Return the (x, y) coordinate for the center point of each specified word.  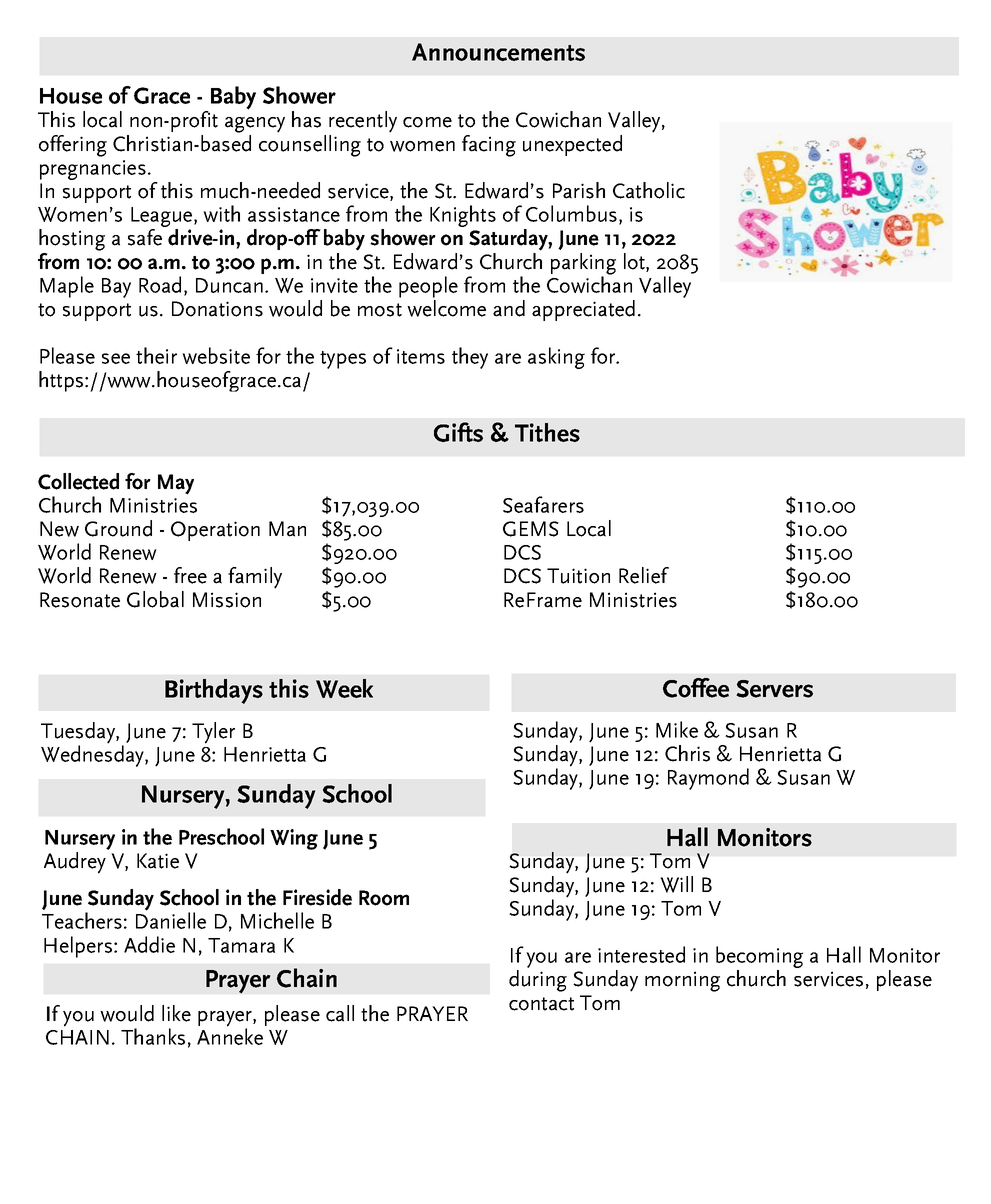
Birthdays (214, 691)
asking (556, 358)
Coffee (696, 688)
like (176, 1013)
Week (344, 688)
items (421, 356)
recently (363, 122)
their (156, 355)
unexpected (572, 145)
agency (255, 125)
